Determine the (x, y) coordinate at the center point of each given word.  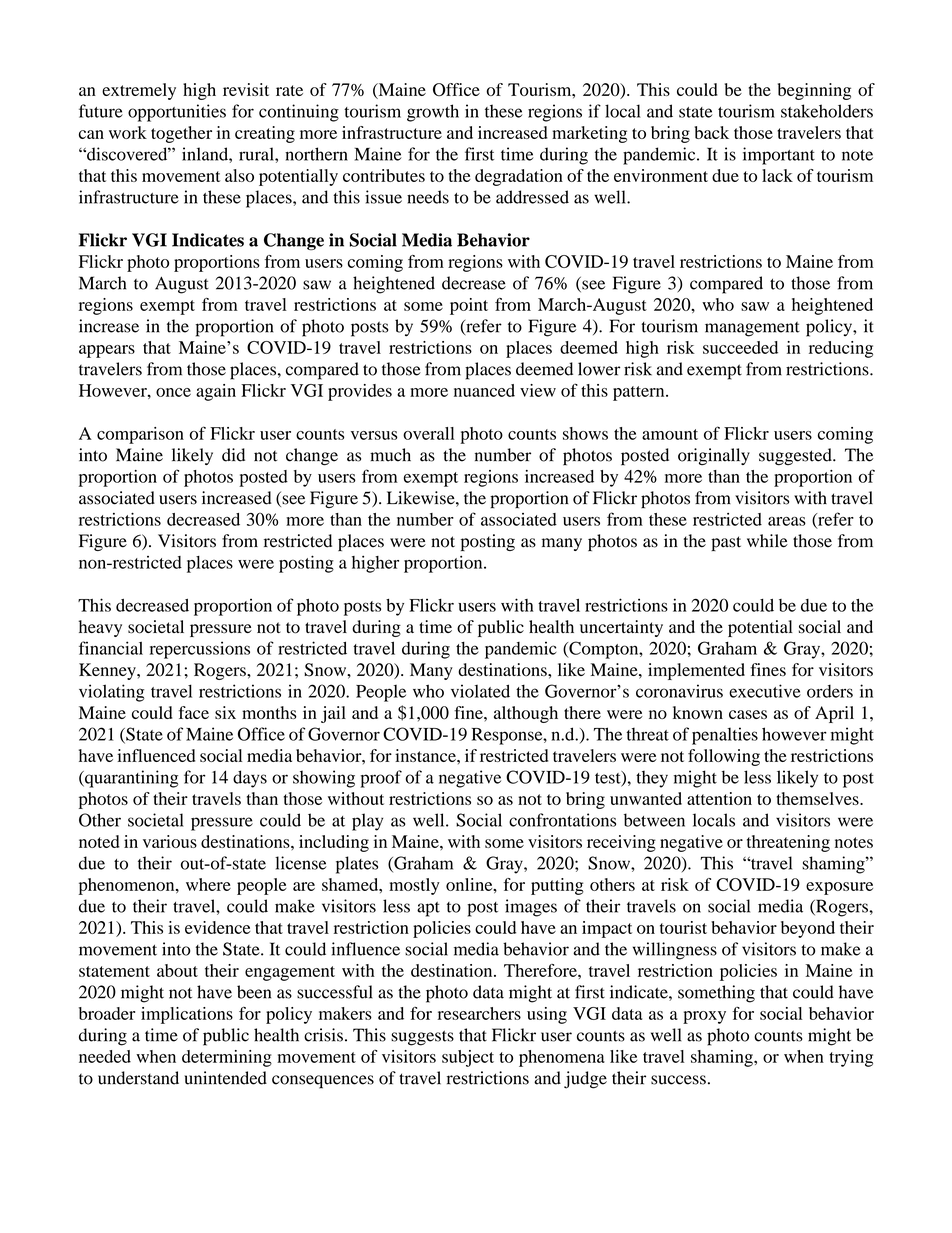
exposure (839, 888)
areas (787, 521)
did (233, 455)
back (712, 132)
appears (107, 351)
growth (433, 113)
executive (765, 691)
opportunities (177, 113)
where (208, 884)
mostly (414, 886)
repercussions (200, 650)
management (752, 329)
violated (480, 691)
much (390, 455)
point (469, 306)
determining (227, 1058)
